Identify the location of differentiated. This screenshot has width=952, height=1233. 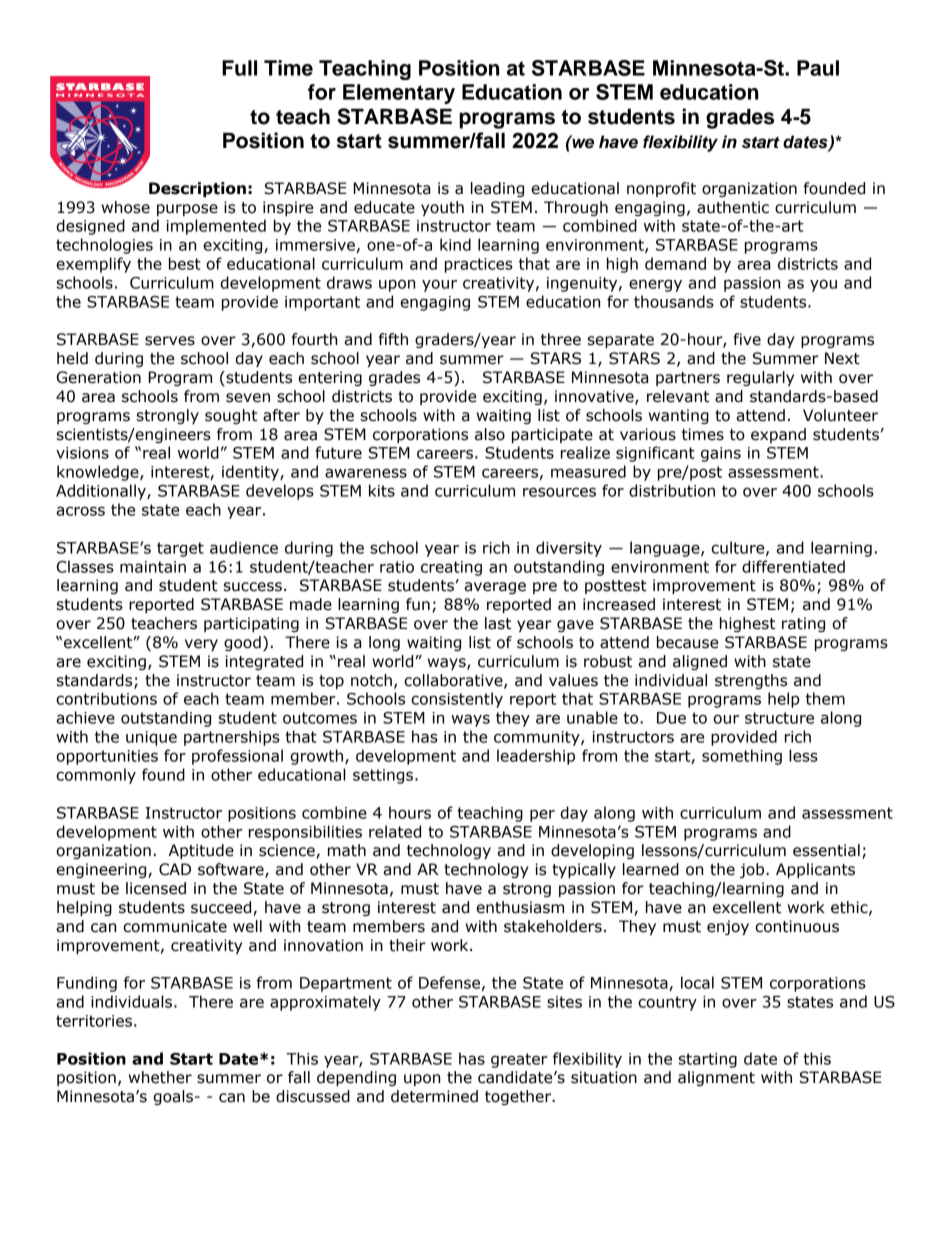
(793, 566).
